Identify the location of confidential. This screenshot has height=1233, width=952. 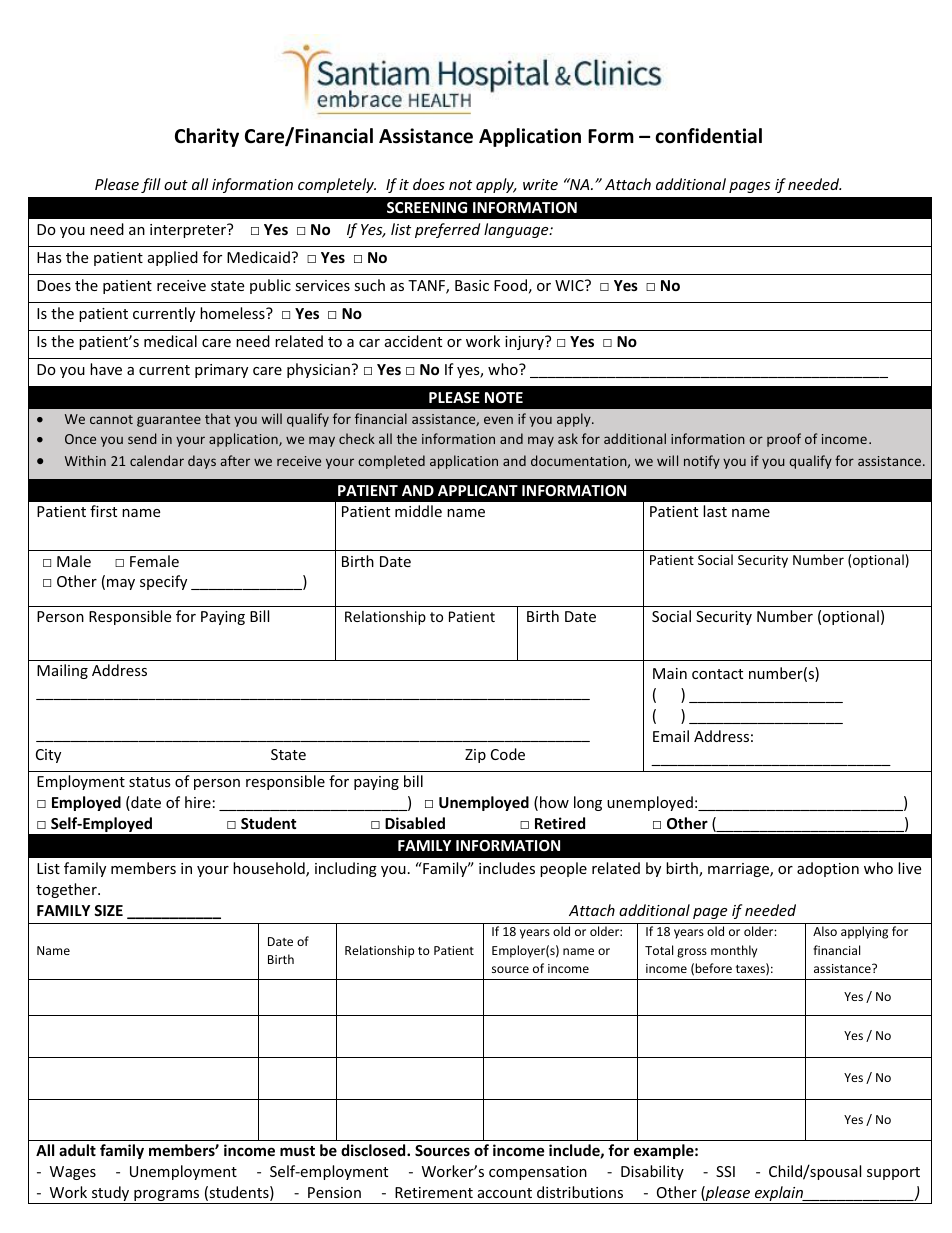
(708, 136).
